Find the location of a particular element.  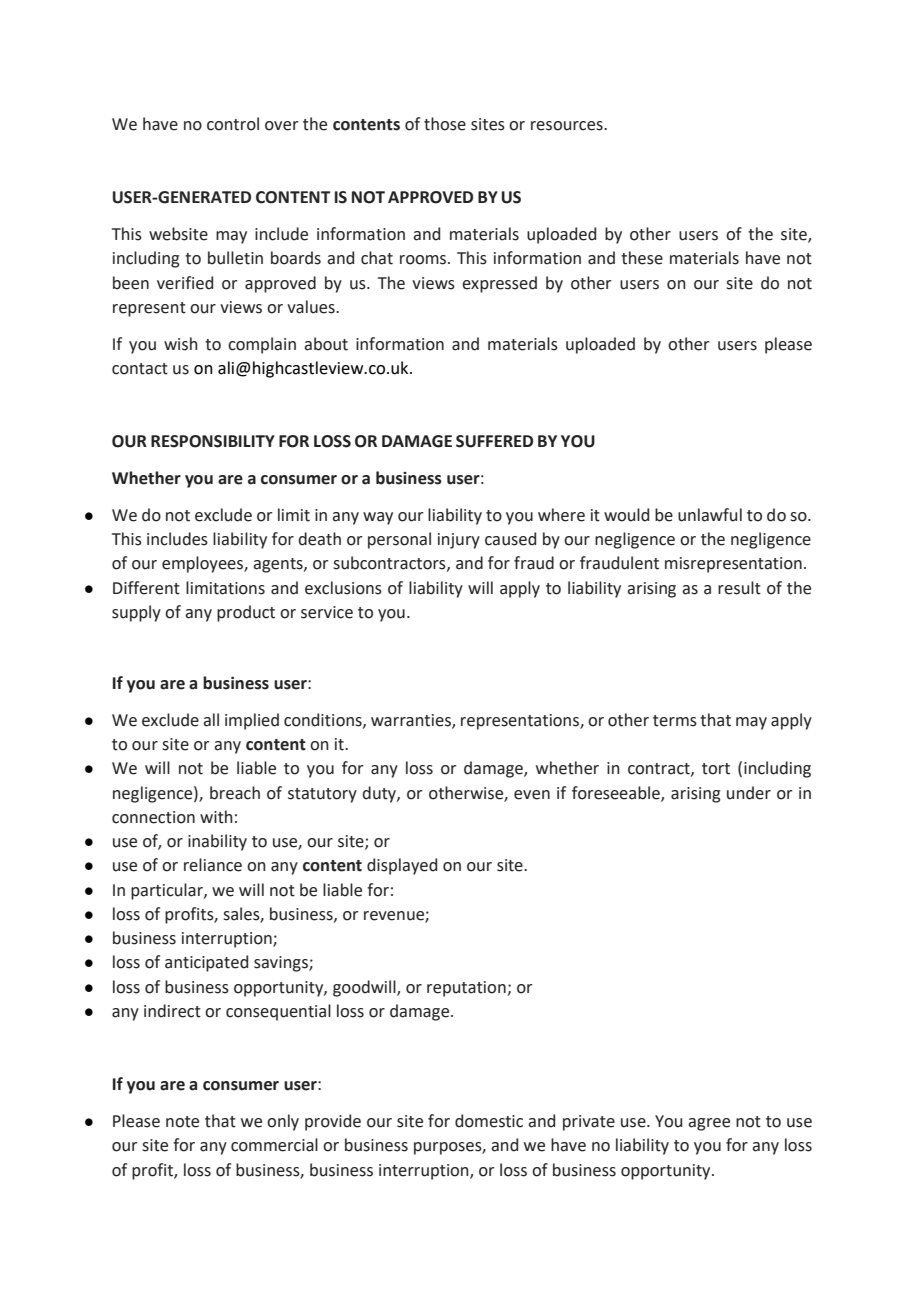

control is located at coordinates (233, 124).
